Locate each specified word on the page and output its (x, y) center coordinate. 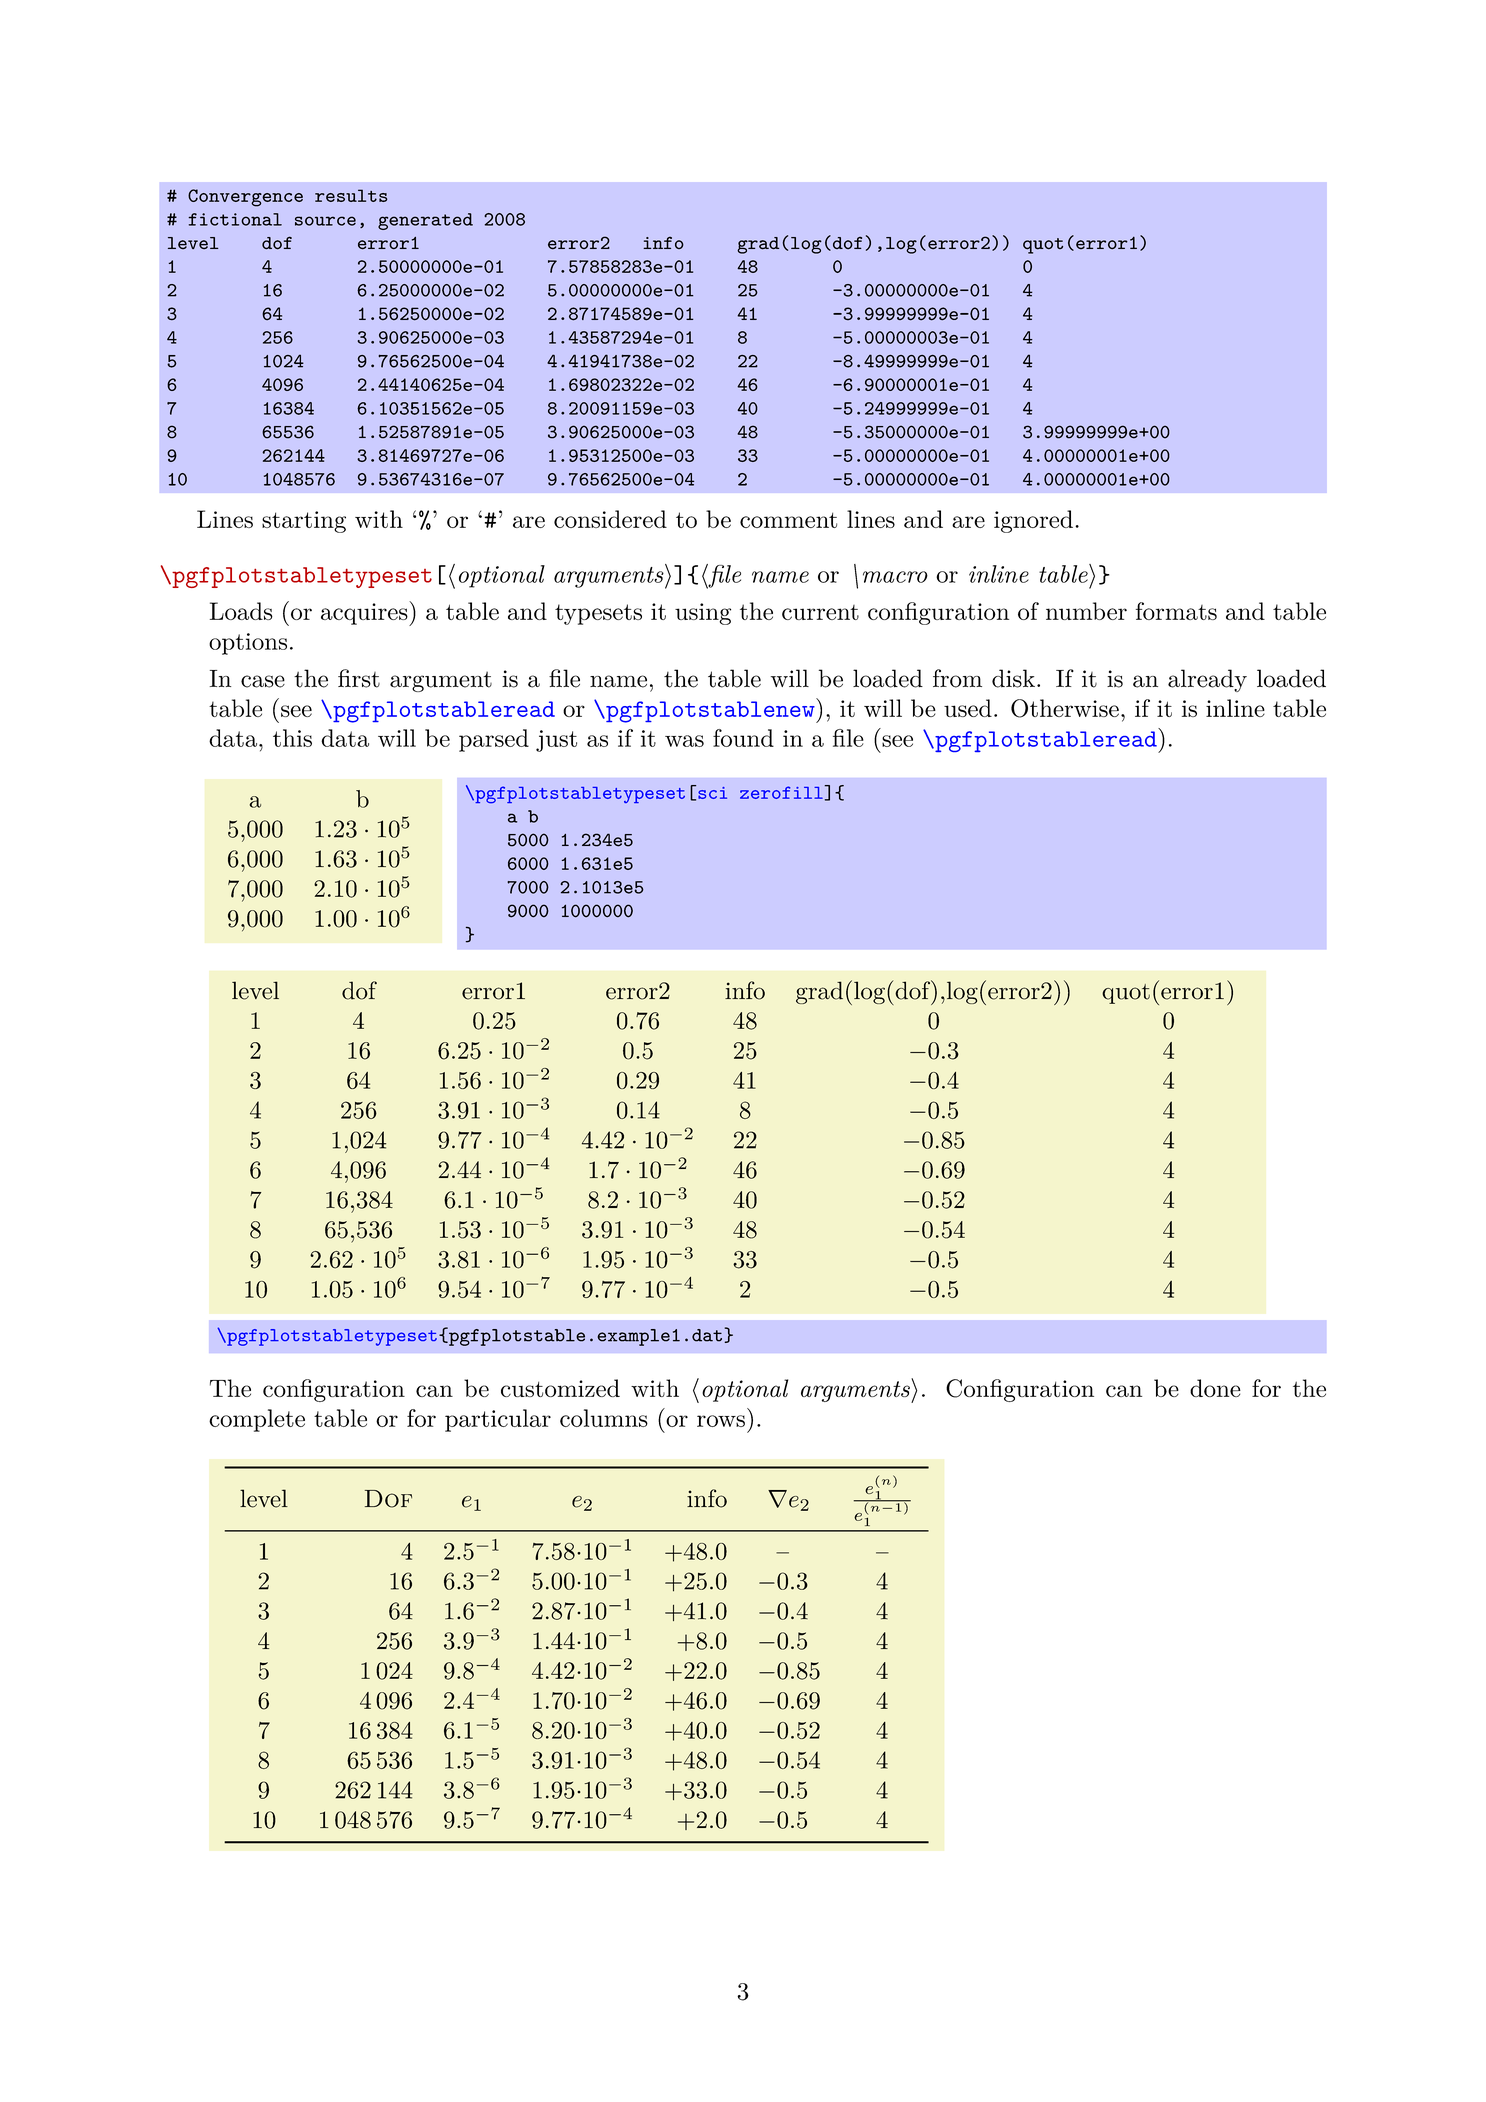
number (1086, 611)
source (325, 221)
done (1215, 1388)
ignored (1033, 521)
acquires (365, 613)
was (684, 741)
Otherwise (1065, 708)
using (703, 614)
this (292, 738)
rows (721, 1421)
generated (425, 221)
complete (257, 1420)
